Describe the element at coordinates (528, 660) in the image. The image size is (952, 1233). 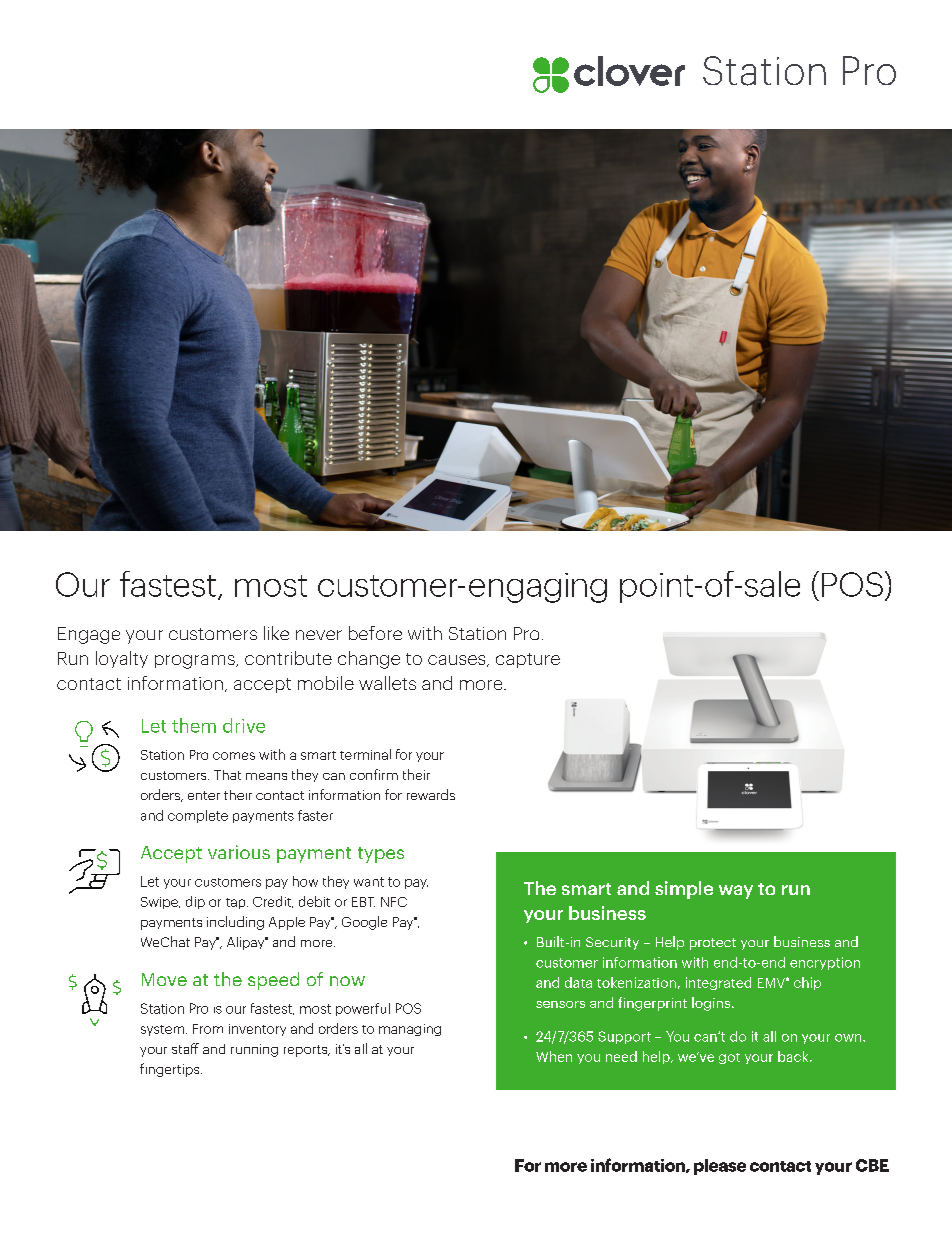
I see `capture` at that location.
